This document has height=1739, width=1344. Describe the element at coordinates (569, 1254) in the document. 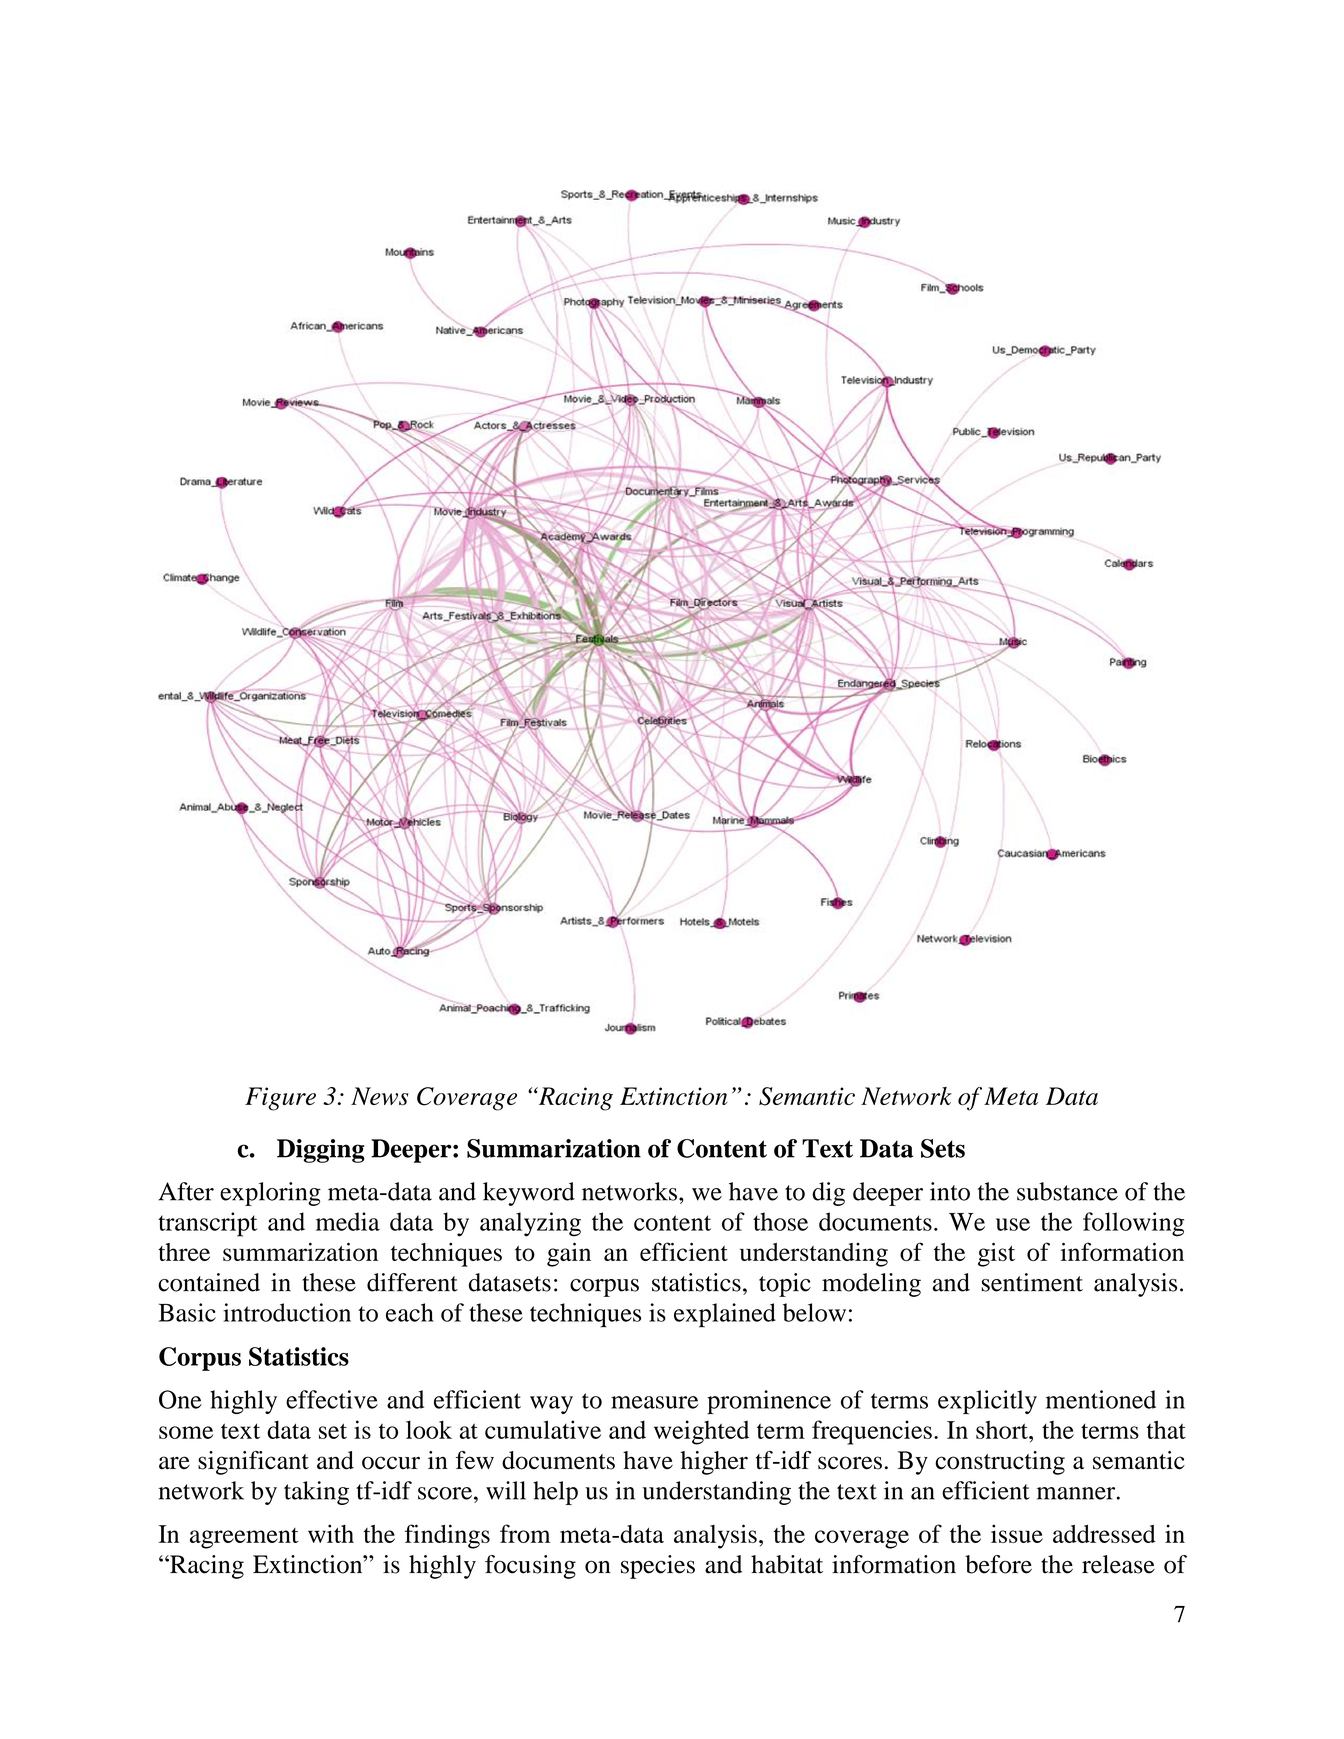

I see `gain` at that location.
